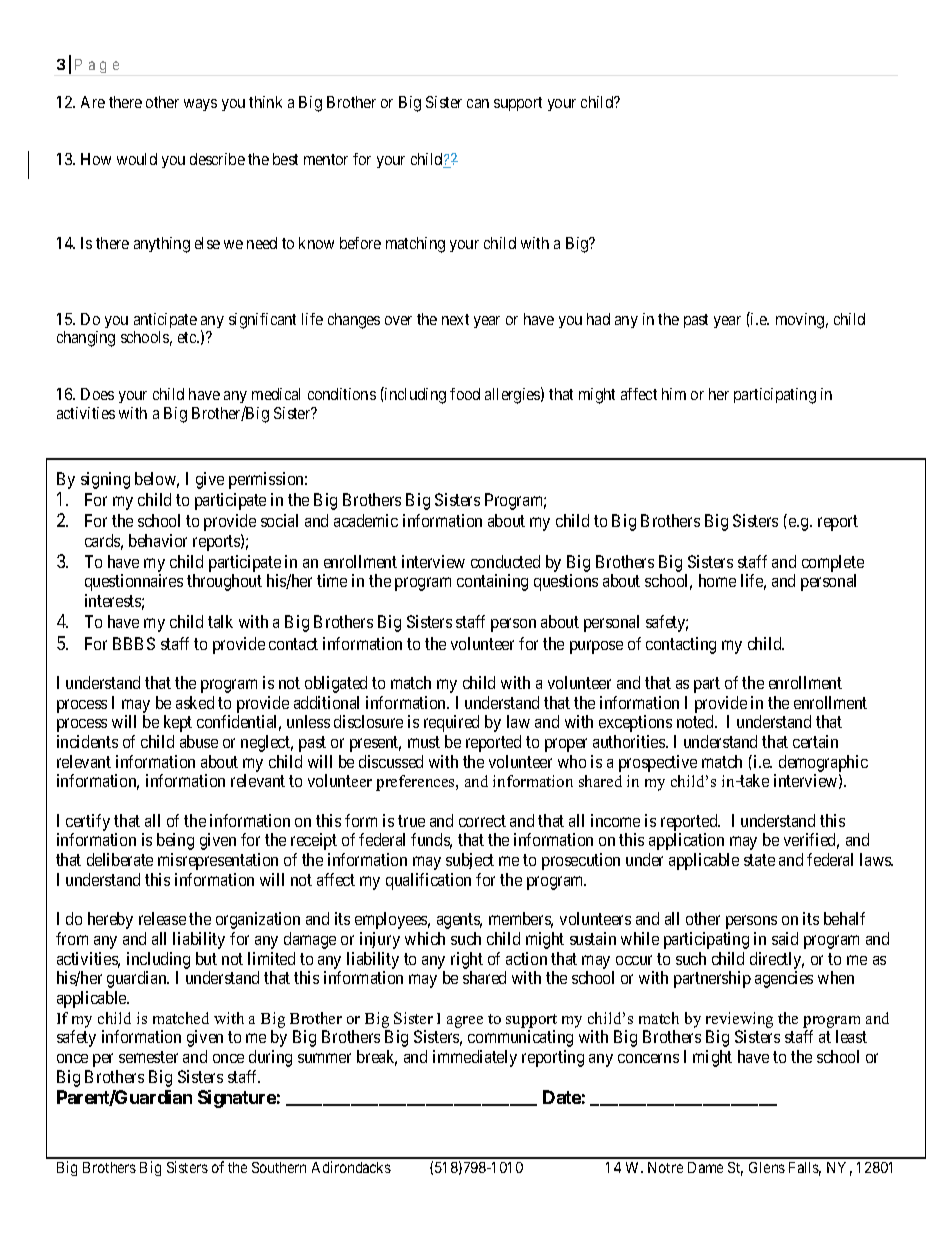 This screenshot has height=1233, width=952. Describe the element at coordinates (823, 765) in the screenshot. I see `demographic` at that location.
